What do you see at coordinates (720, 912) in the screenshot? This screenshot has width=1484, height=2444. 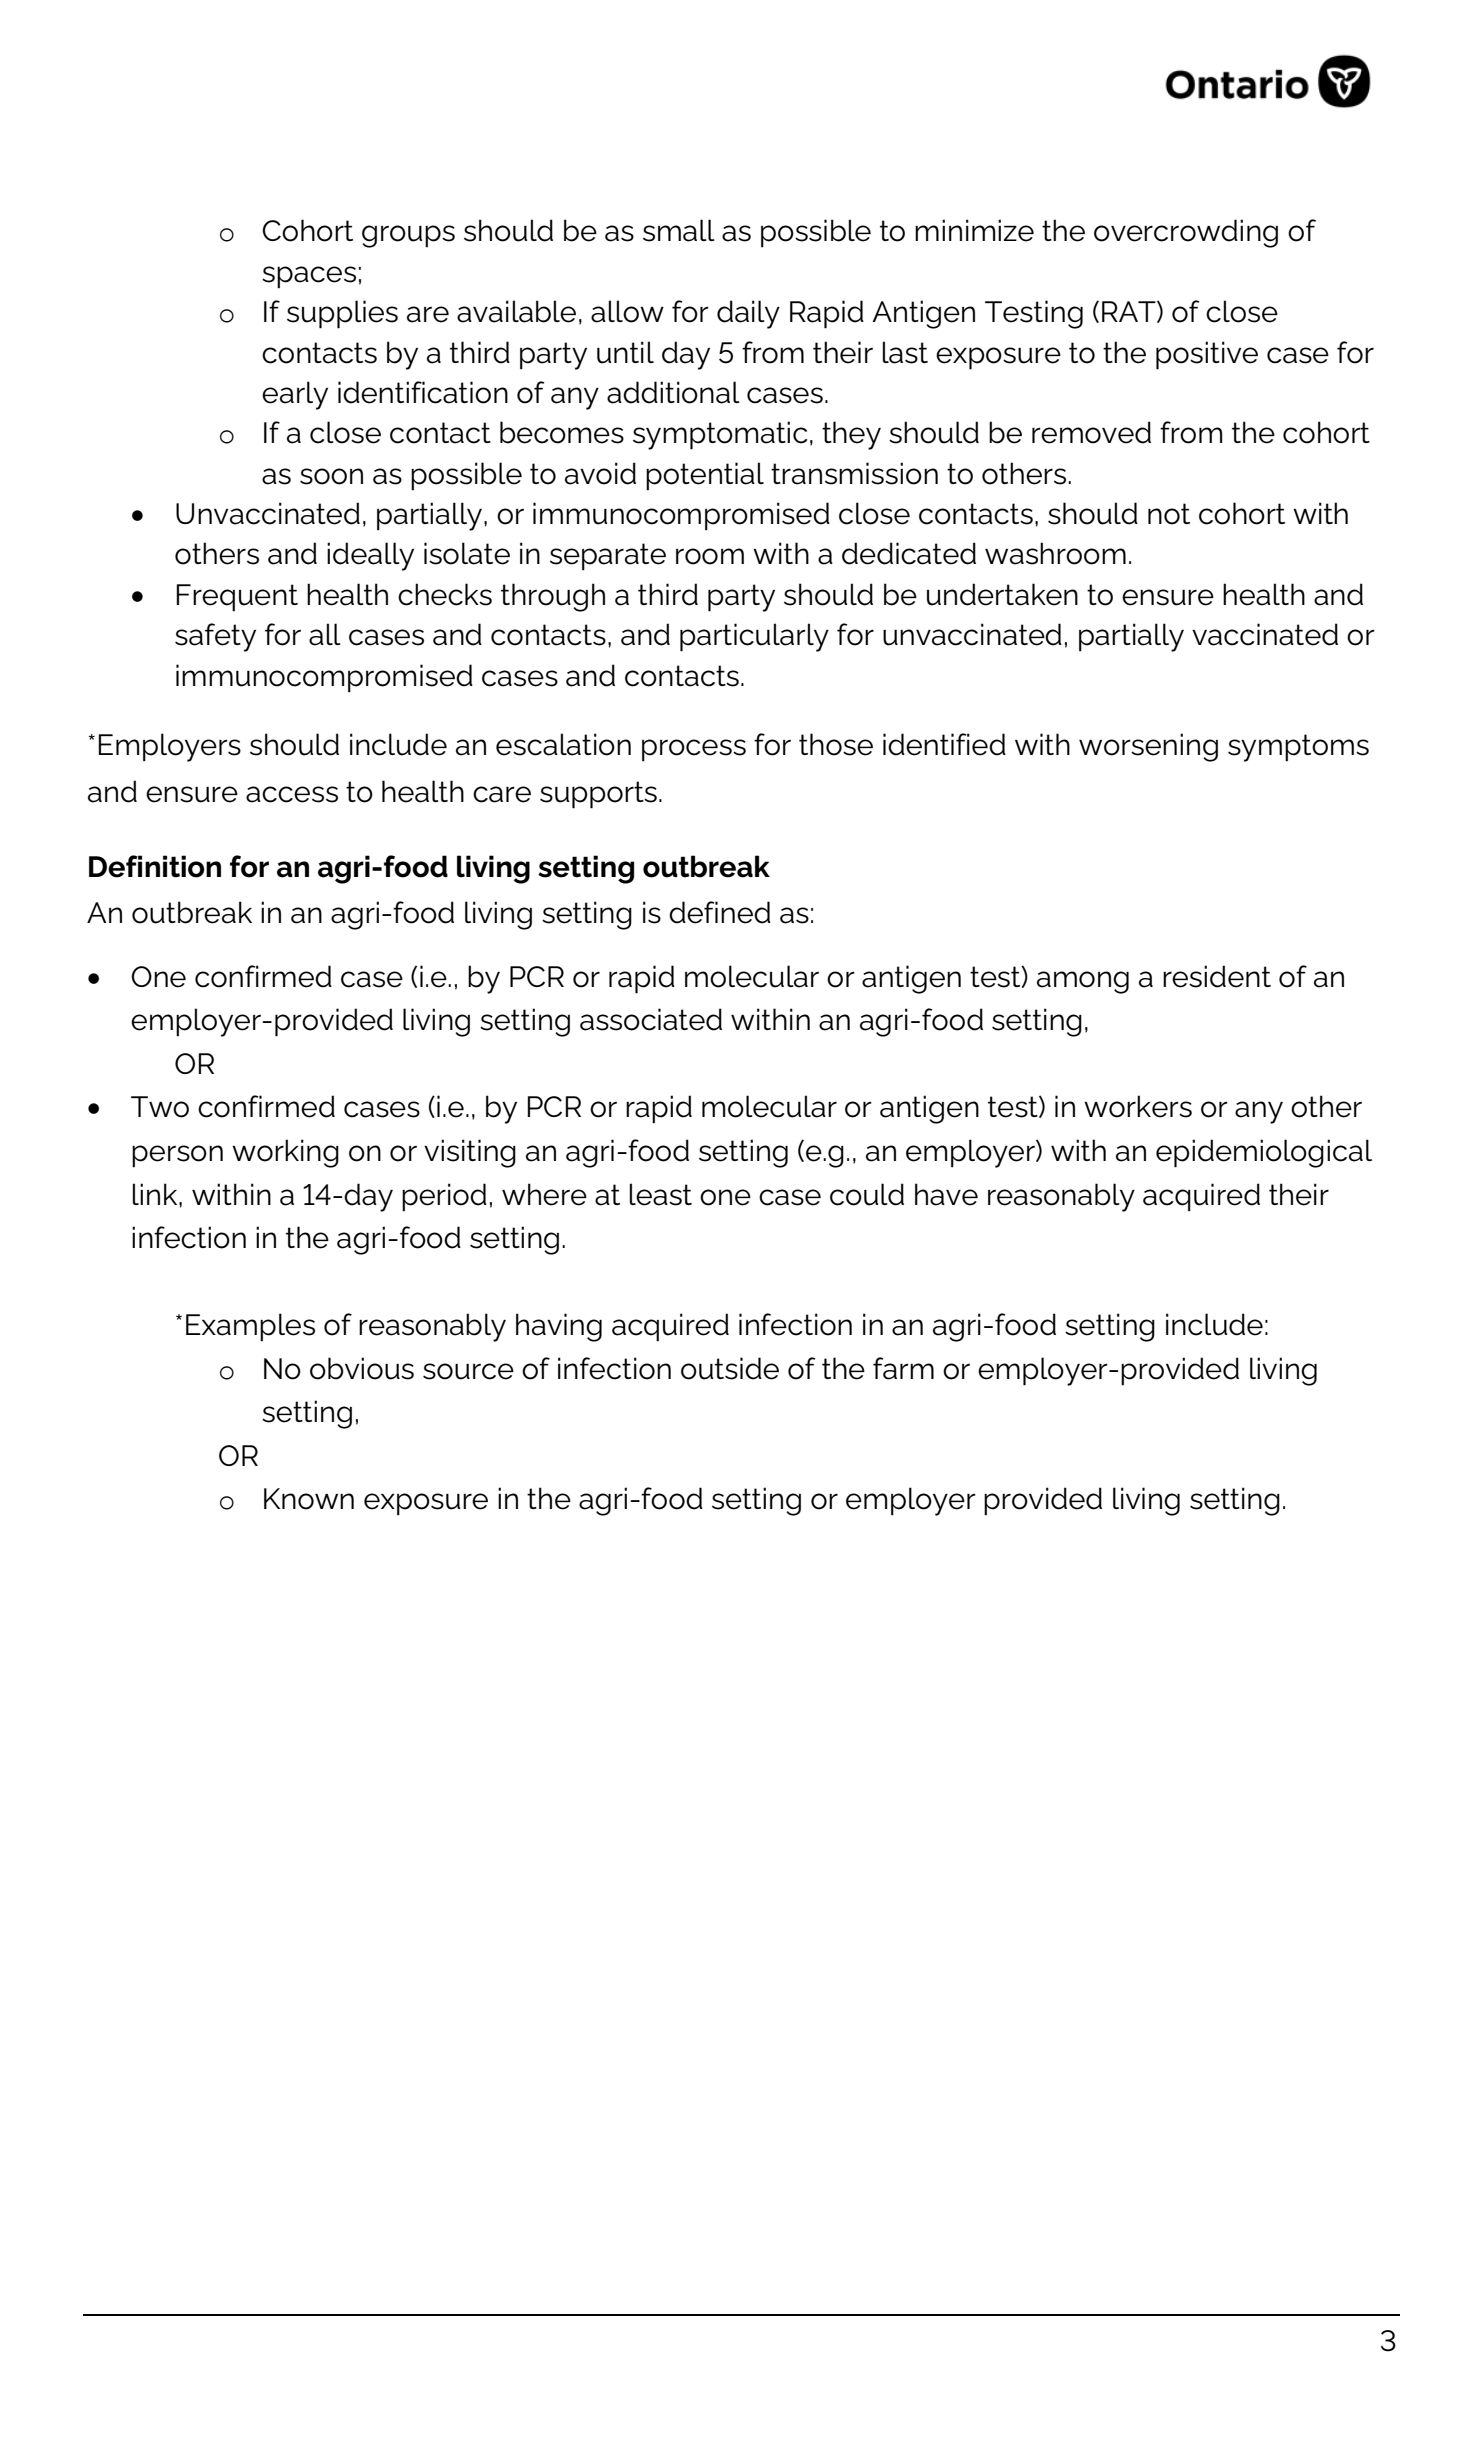 I see `defined` at bounding box center [720, 912].
